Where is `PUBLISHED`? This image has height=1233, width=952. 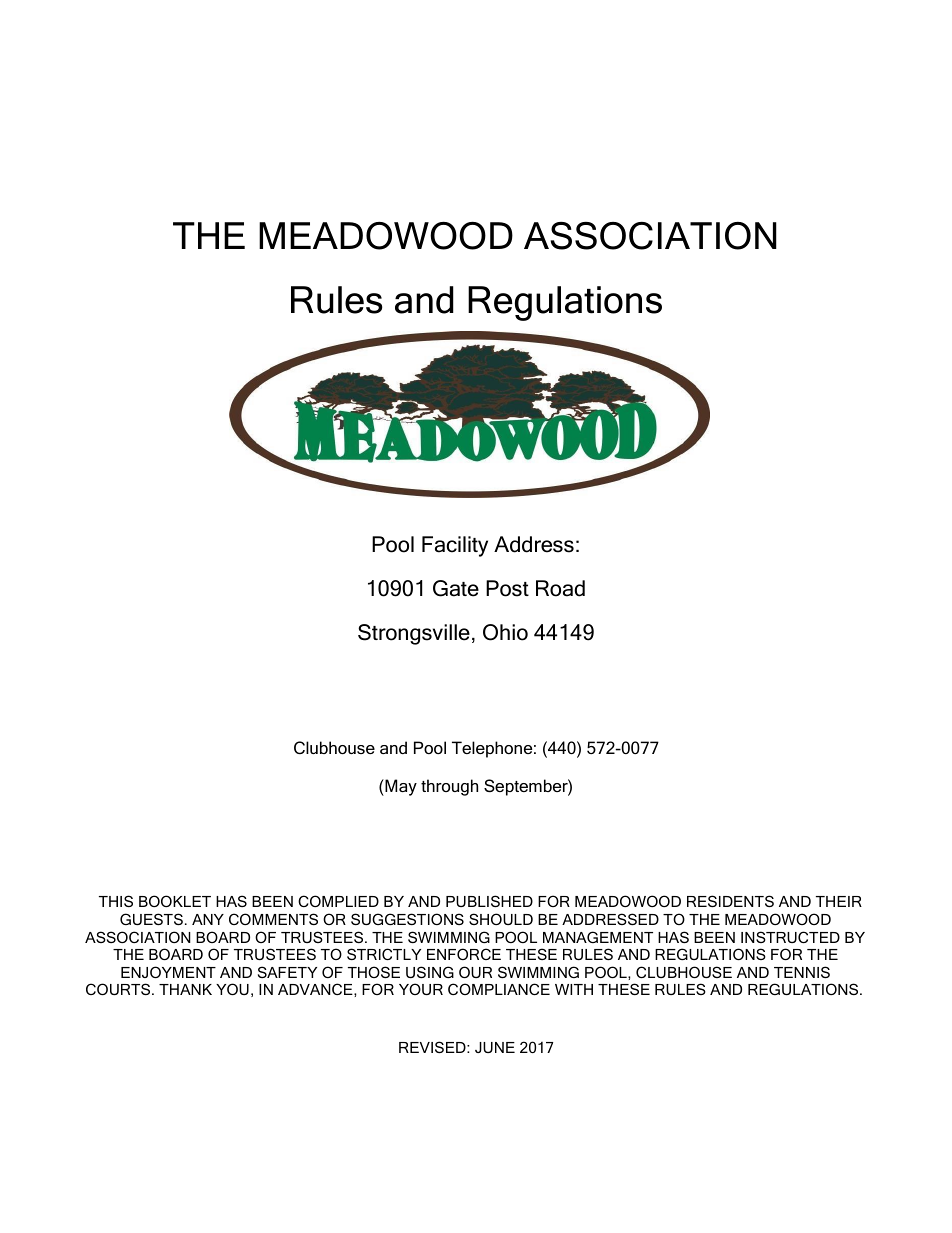 PUBLISHED is located at coordinates (489, 901).
